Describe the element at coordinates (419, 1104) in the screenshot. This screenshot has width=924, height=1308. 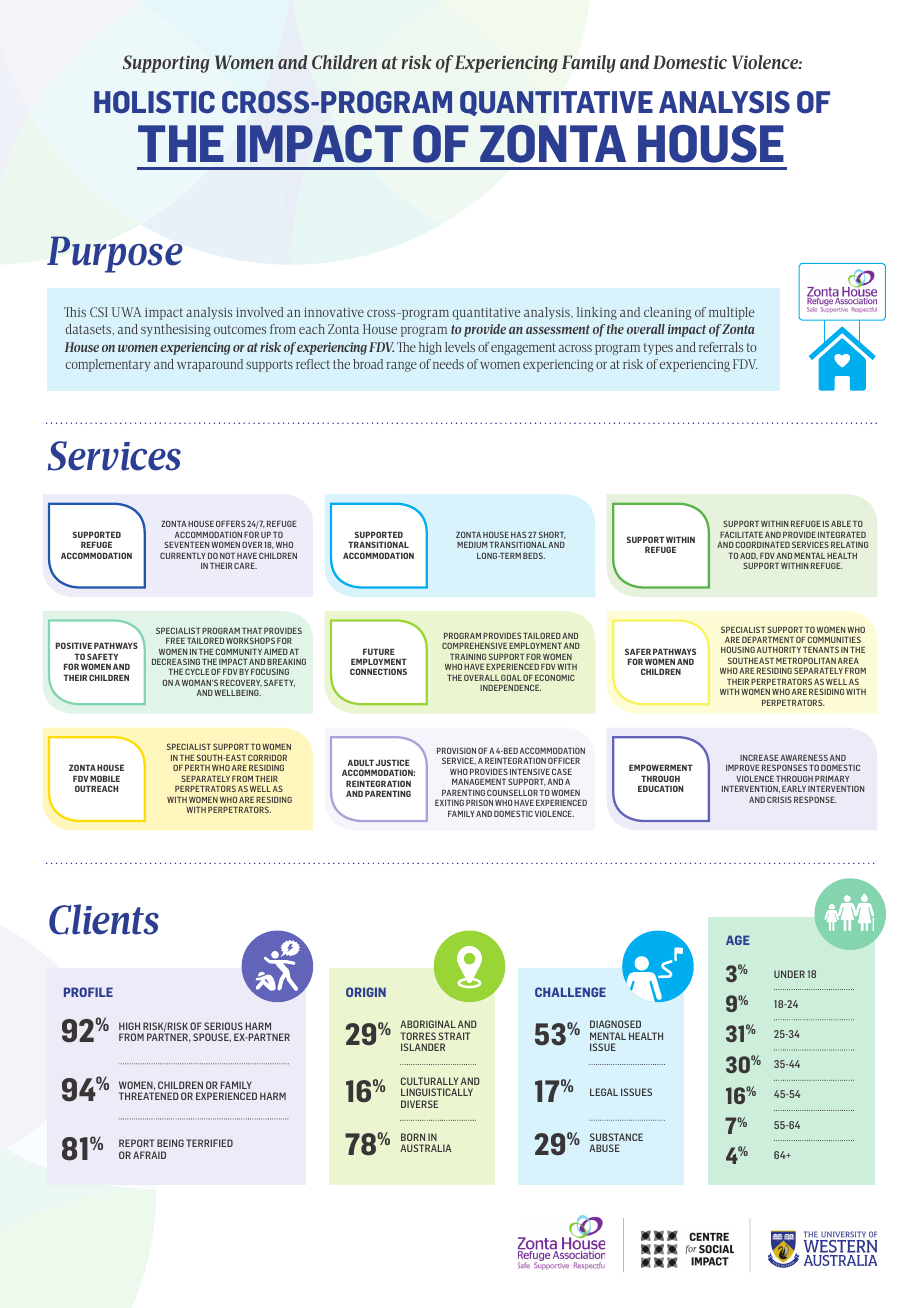
I see `DIVERSE` at that location.
